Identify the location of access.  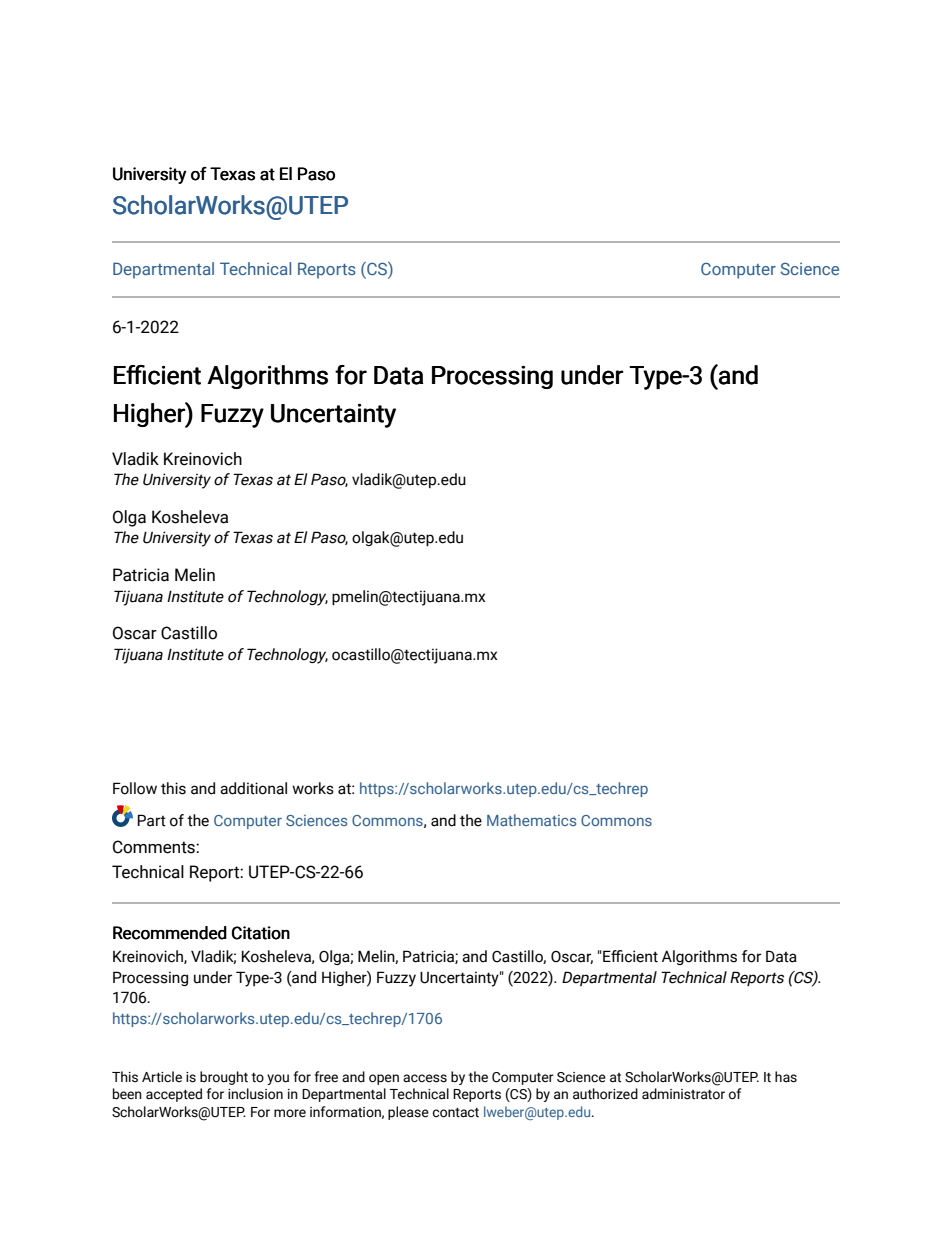
(425, 1078).
